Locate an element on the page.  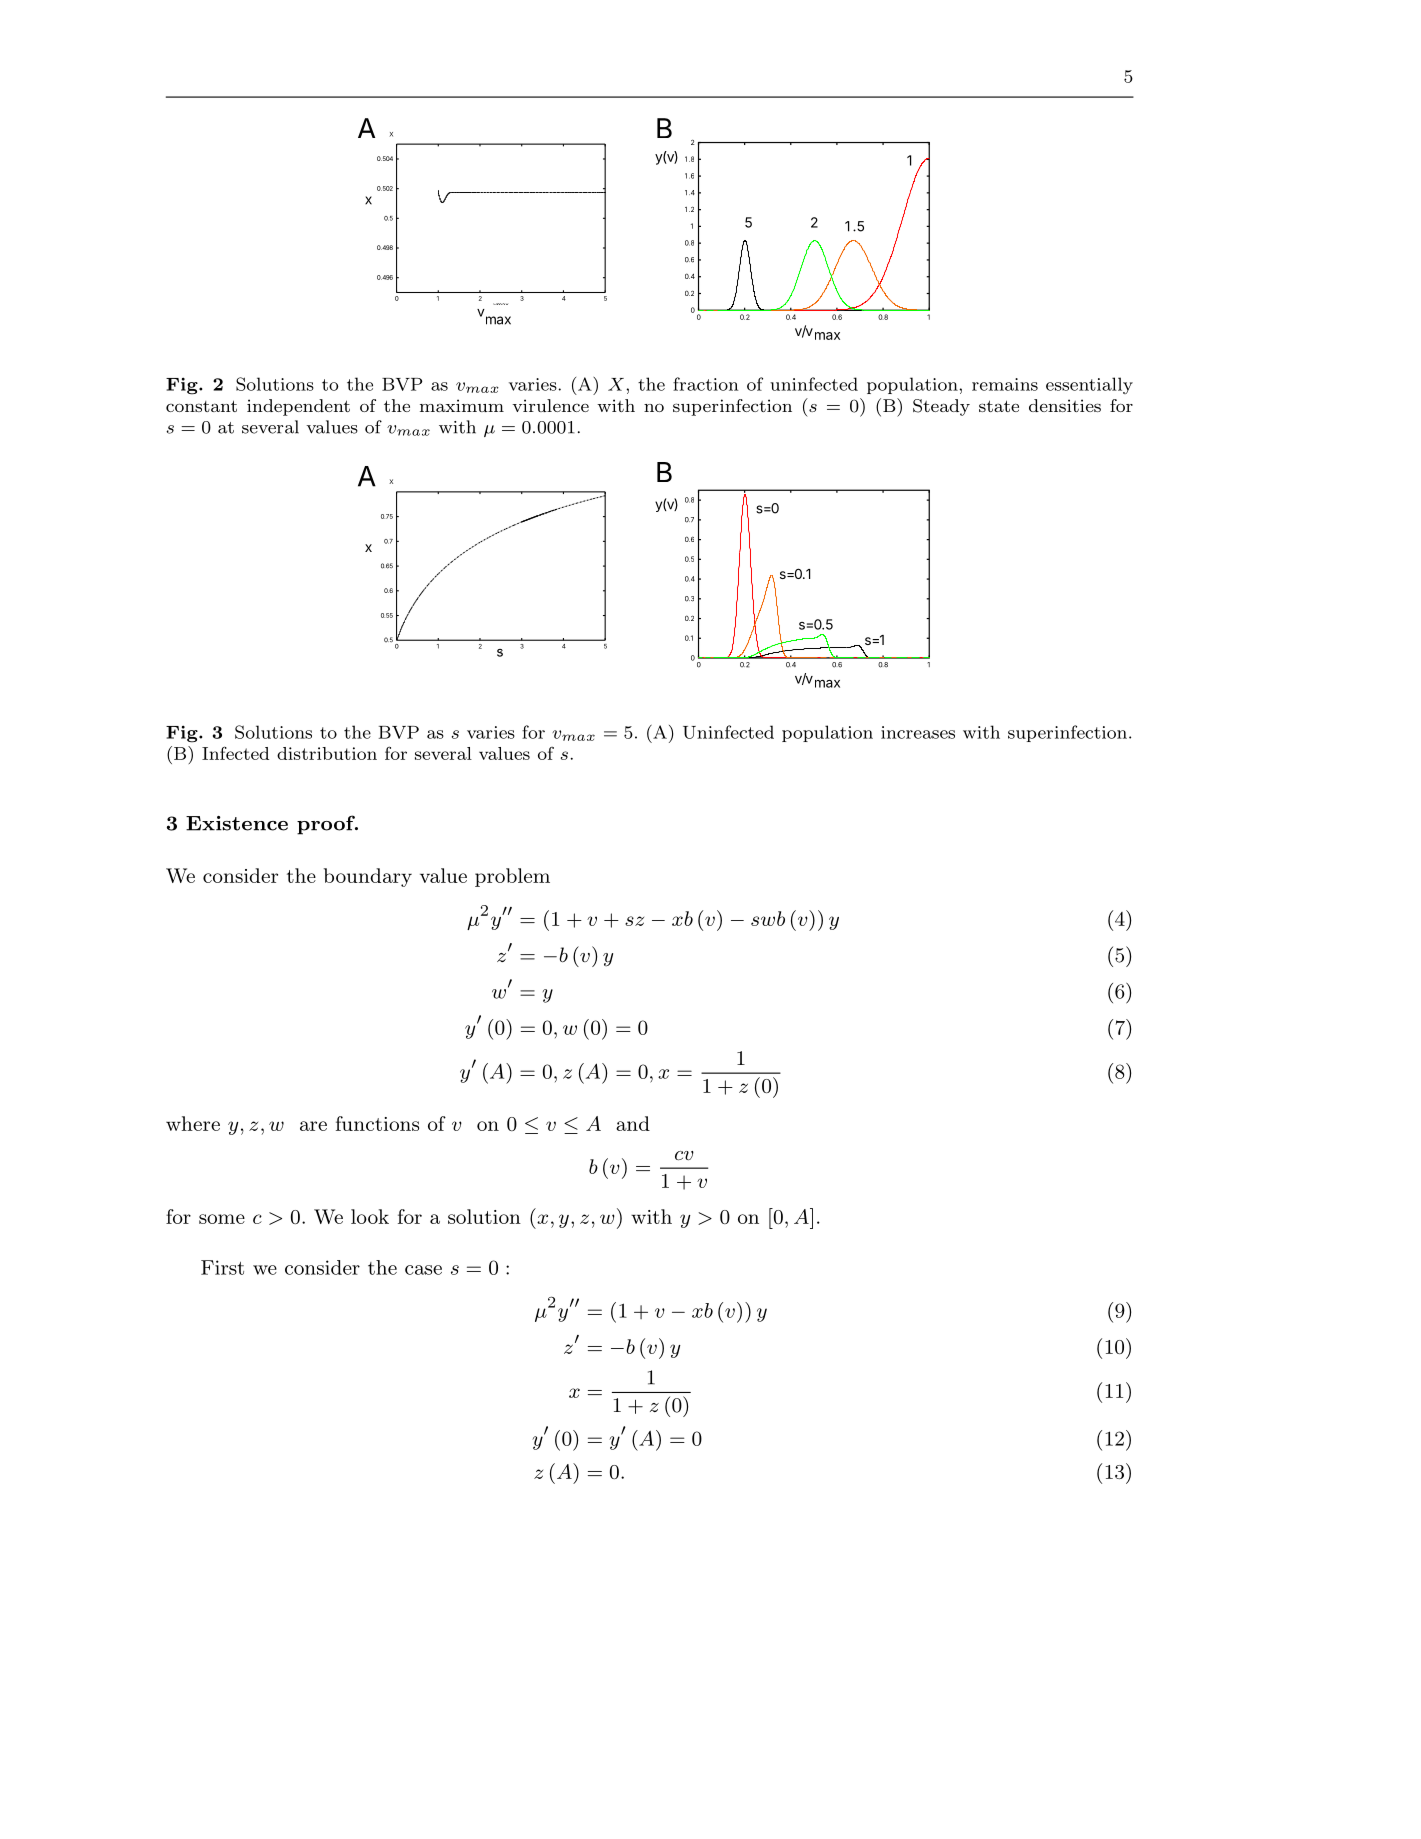
proof is located at coordinates (327, 825).
